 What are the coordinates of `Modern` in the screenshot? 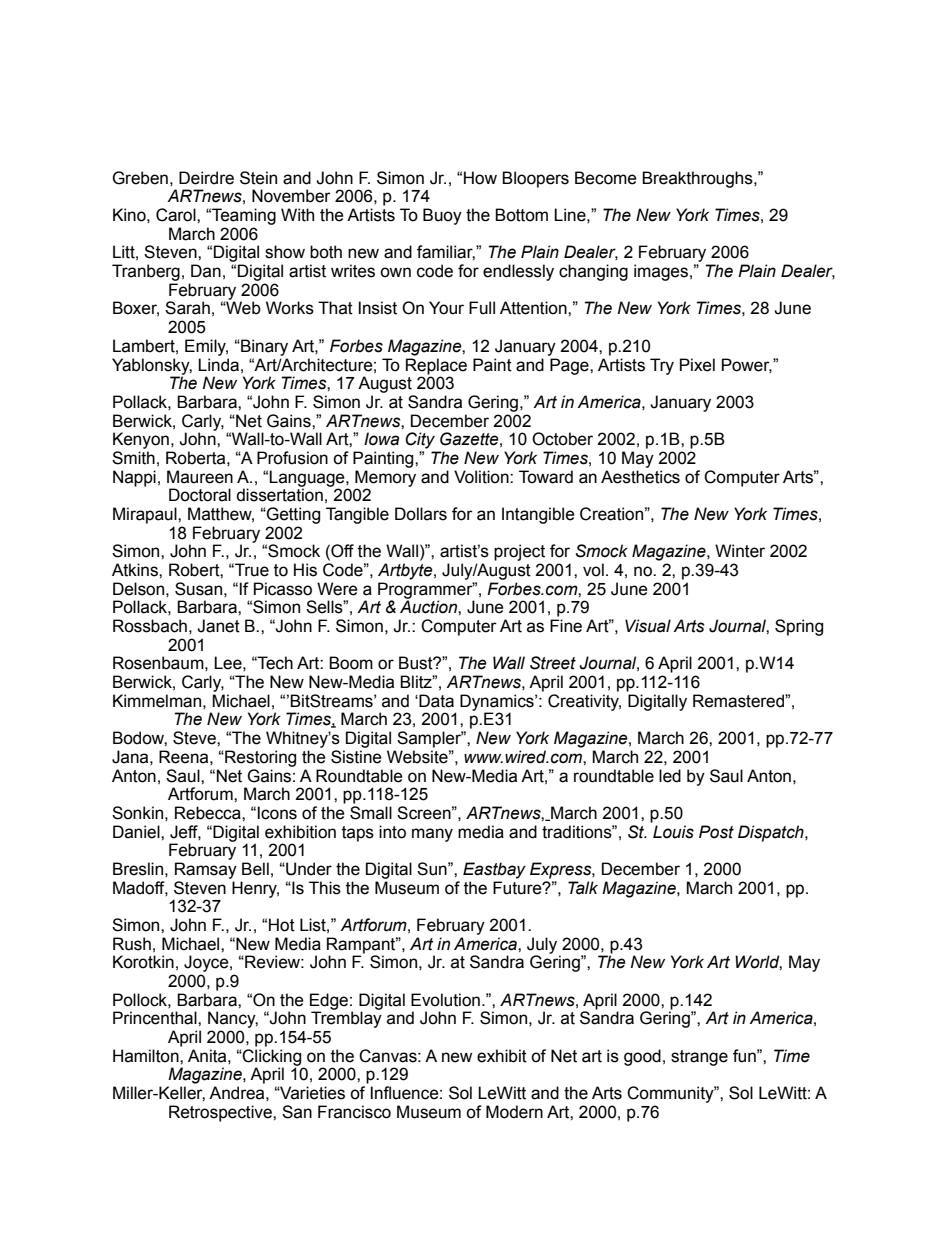 It's located at (514, 1112).
